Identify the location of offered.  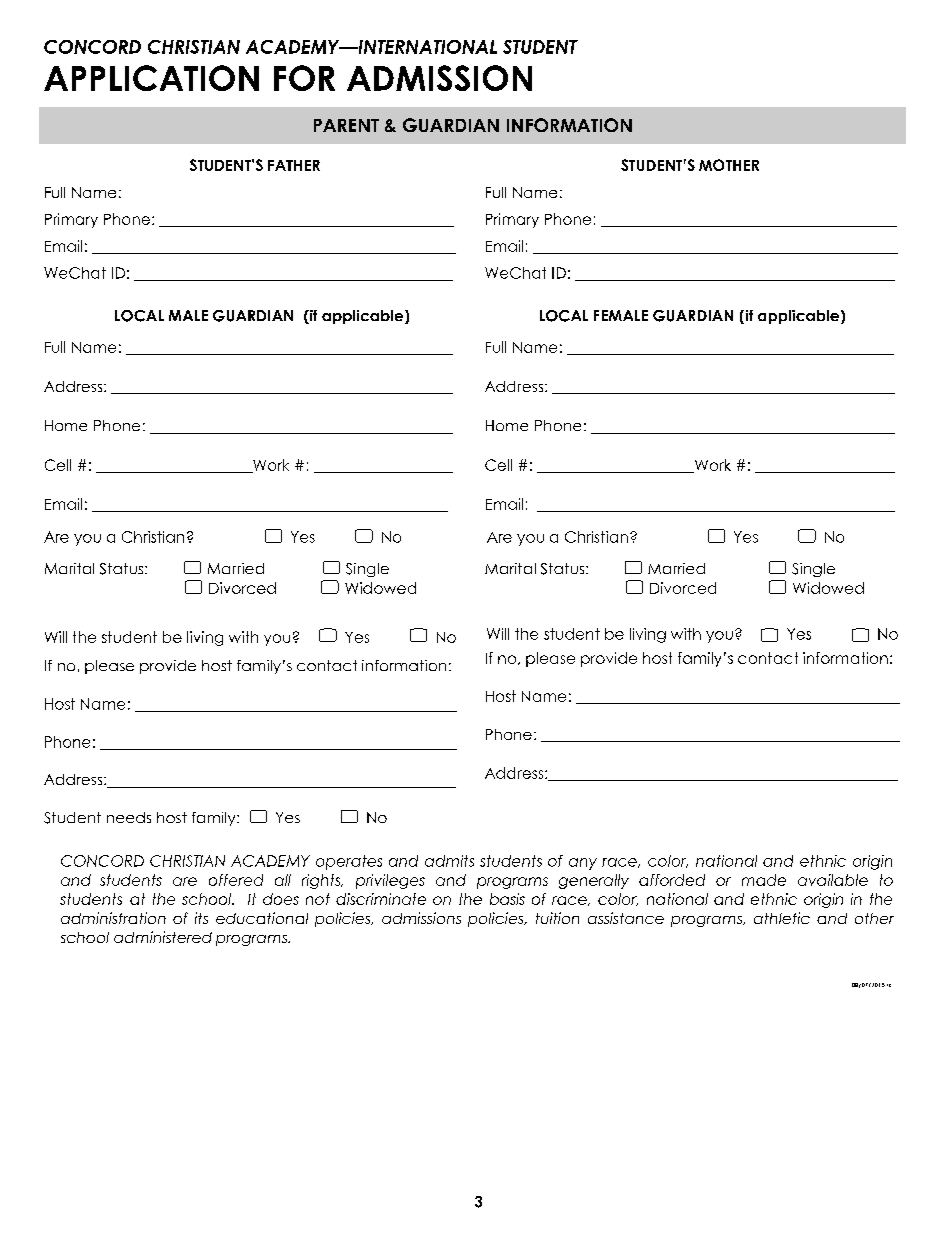
(236, 880).
